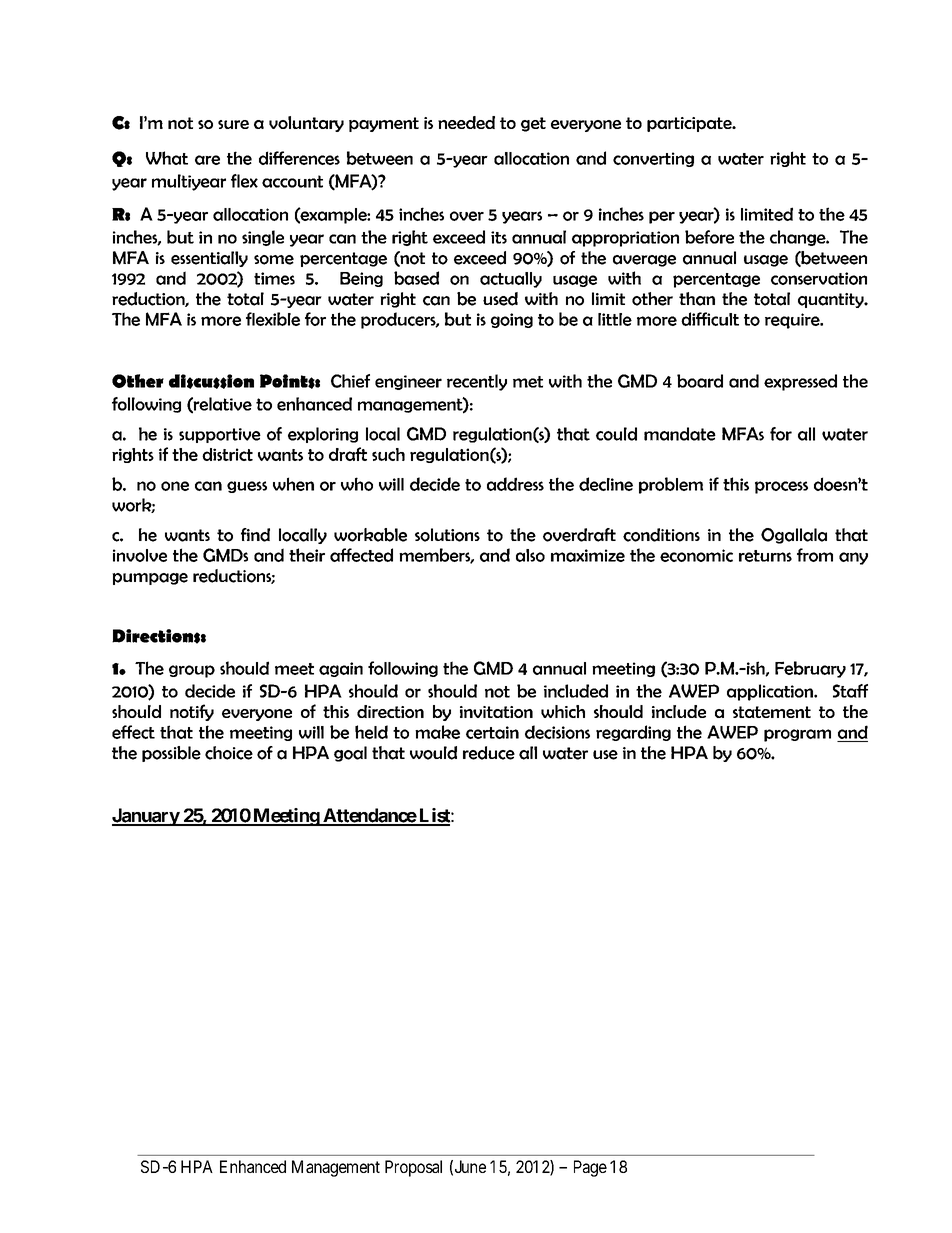 The width and height of the screenshot is (952, 1233). What do you see at coordinates (489, 753) in the screenshot?
I see `reduce` at bounding box center [489, 753].
